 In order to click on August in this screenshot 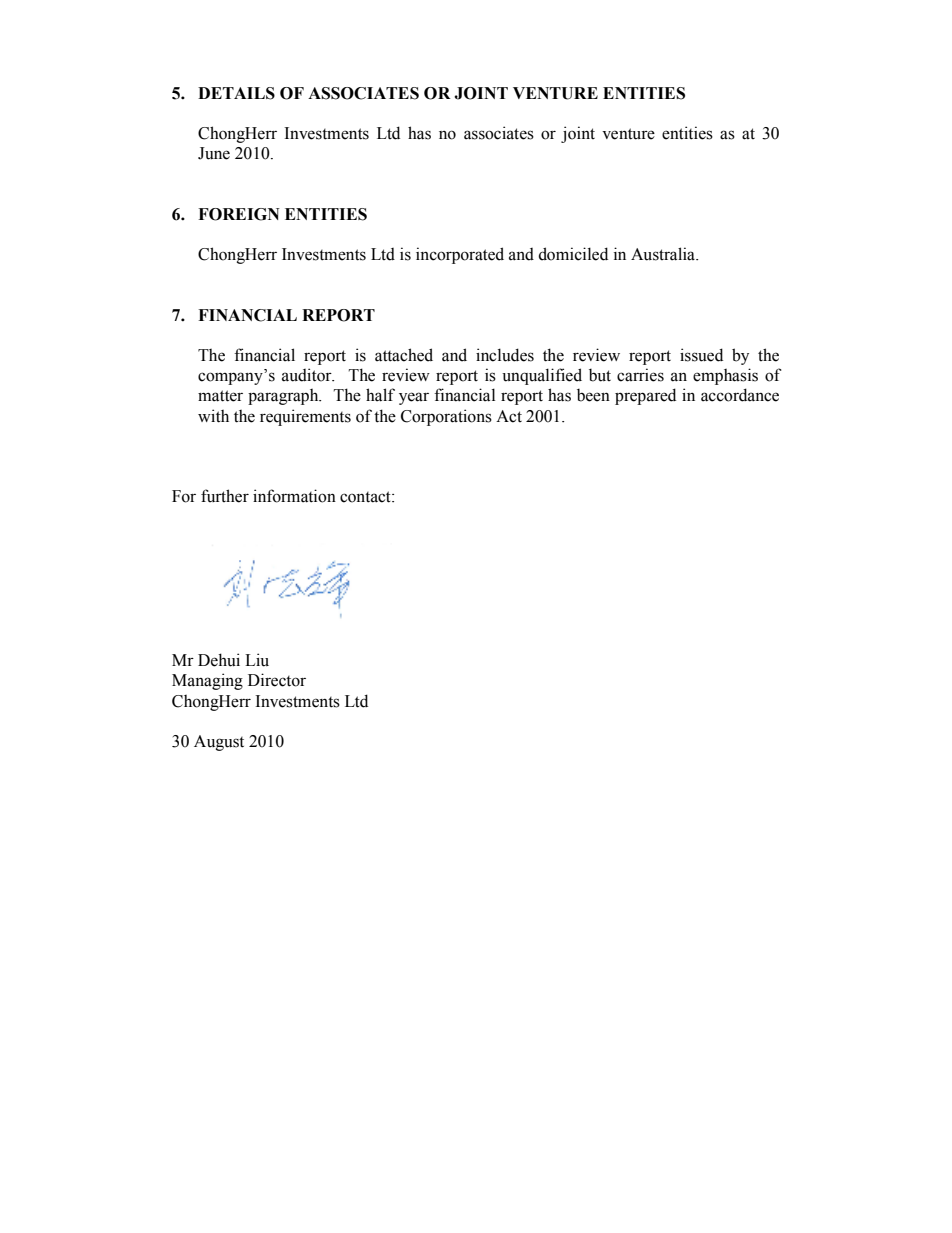, I will do `click(219, 743)`.
